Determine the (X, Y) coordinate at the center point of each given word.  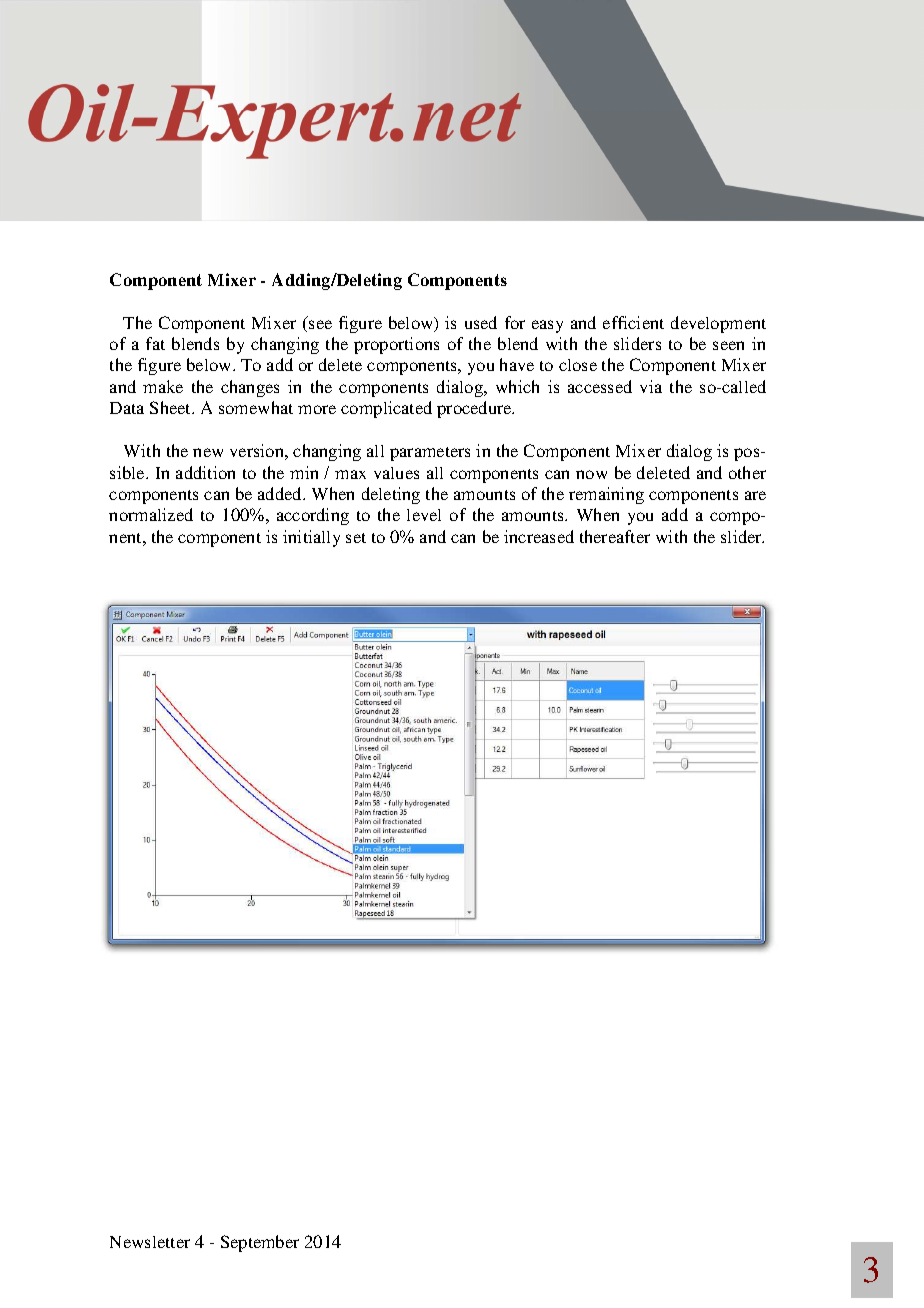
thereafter (615, 536)
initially (311, 538)
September (260, 1243)
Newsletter (150, 1242)
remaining (606, 495)
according (313, 516)
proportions (396, 345)
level (424, 515)
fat (155, 343)
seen (728, 345)
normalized (151, 514)
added (281, 493)
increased (539, 536)
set (356, 538)
